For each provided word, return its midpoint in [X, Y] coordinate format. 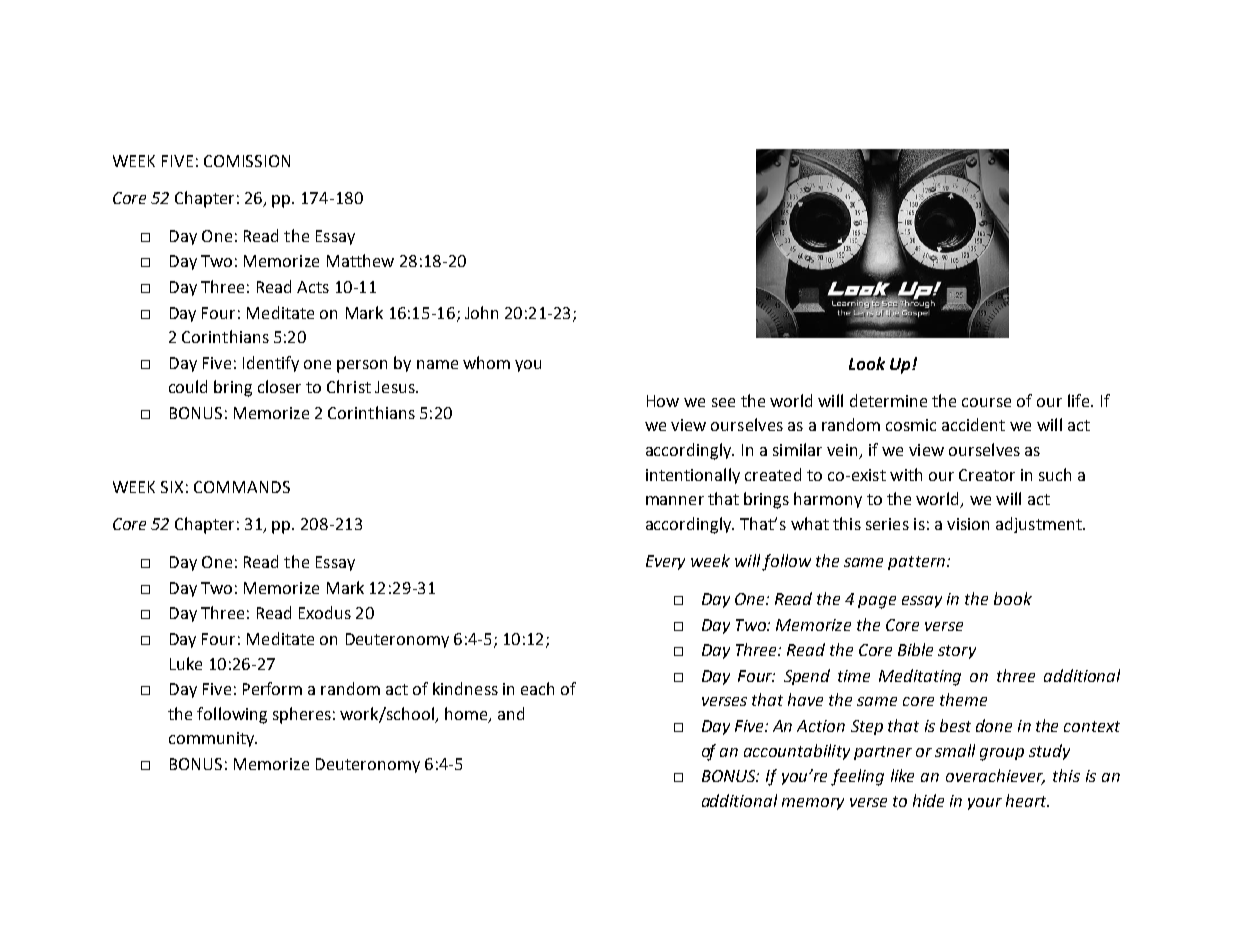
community [213, 739]
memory [813, 804]
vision [968, 524]
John [481, 312]
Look [867, 363]
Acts [313, 287]
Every [665, 562]
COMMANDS [242, 487]
